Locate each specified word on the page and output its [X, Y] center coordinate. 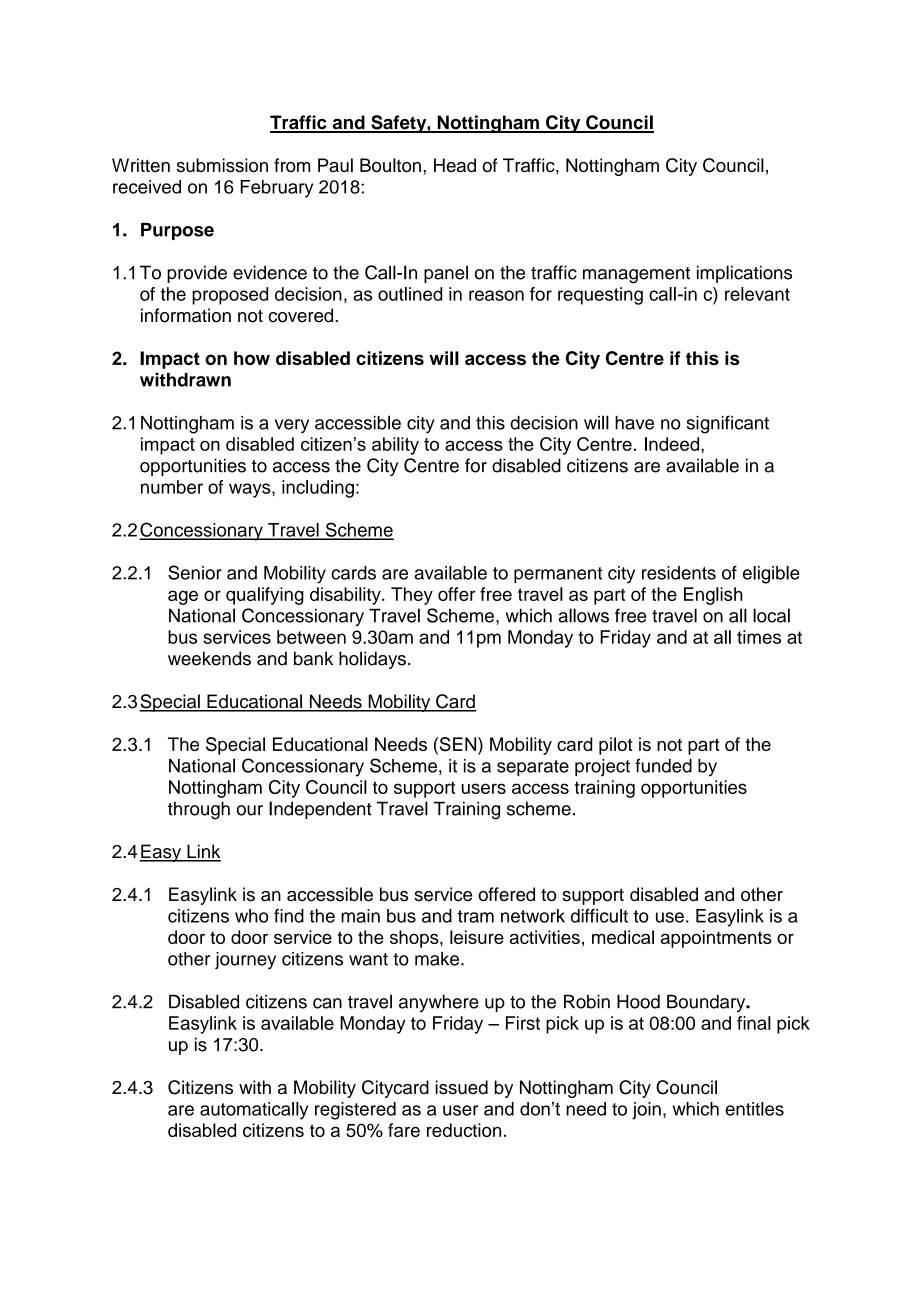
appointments [716, 939]
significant [728, 424]
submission [222, 165]
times [759, 637]
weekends [209, 658]
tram [476, 916]
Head [455, 165]
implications [744, 274]
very [292, 426]
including [318, 489]
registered [355, 1111]
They [412, 596]
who [252, 916]
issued [461, 1087]
